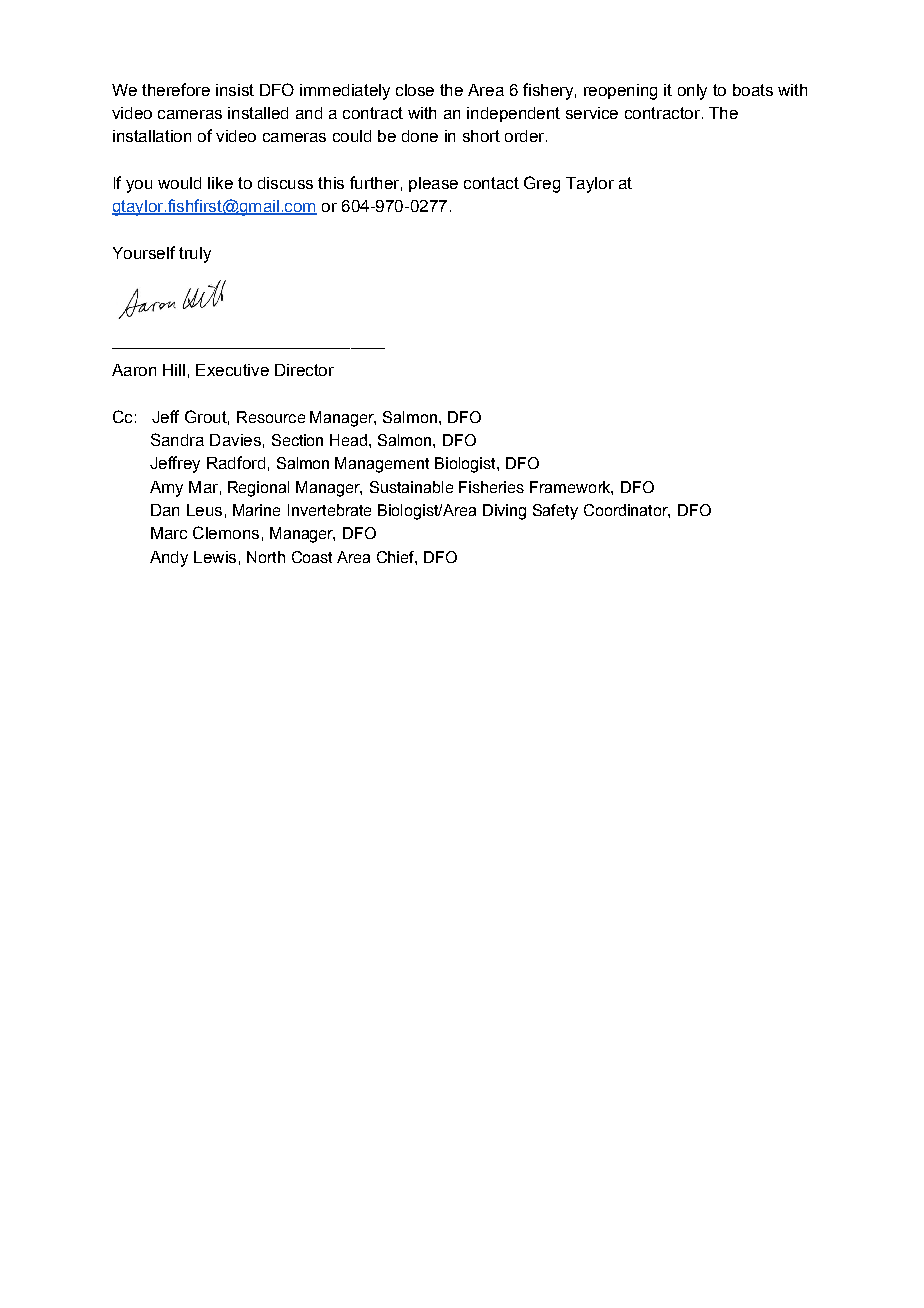 The image size is (924, 1308). Describe the element at coordinates (692, 92) in the image. I see `only` at that location.
